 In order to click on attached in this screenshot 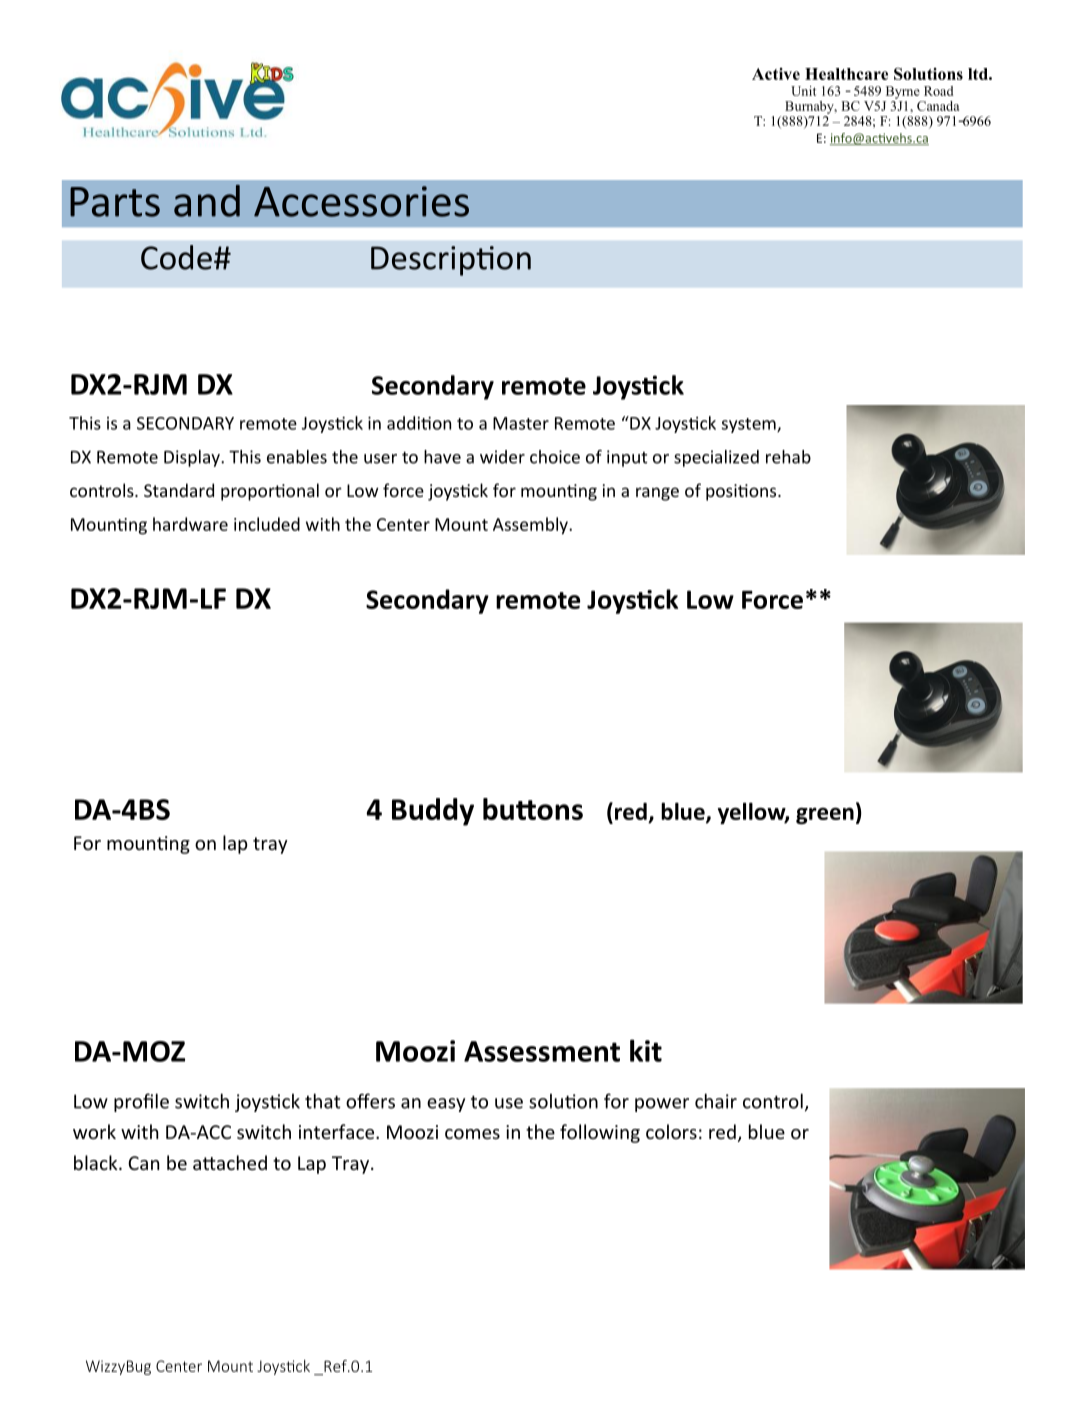, I will do `click(230, 1162)`.
